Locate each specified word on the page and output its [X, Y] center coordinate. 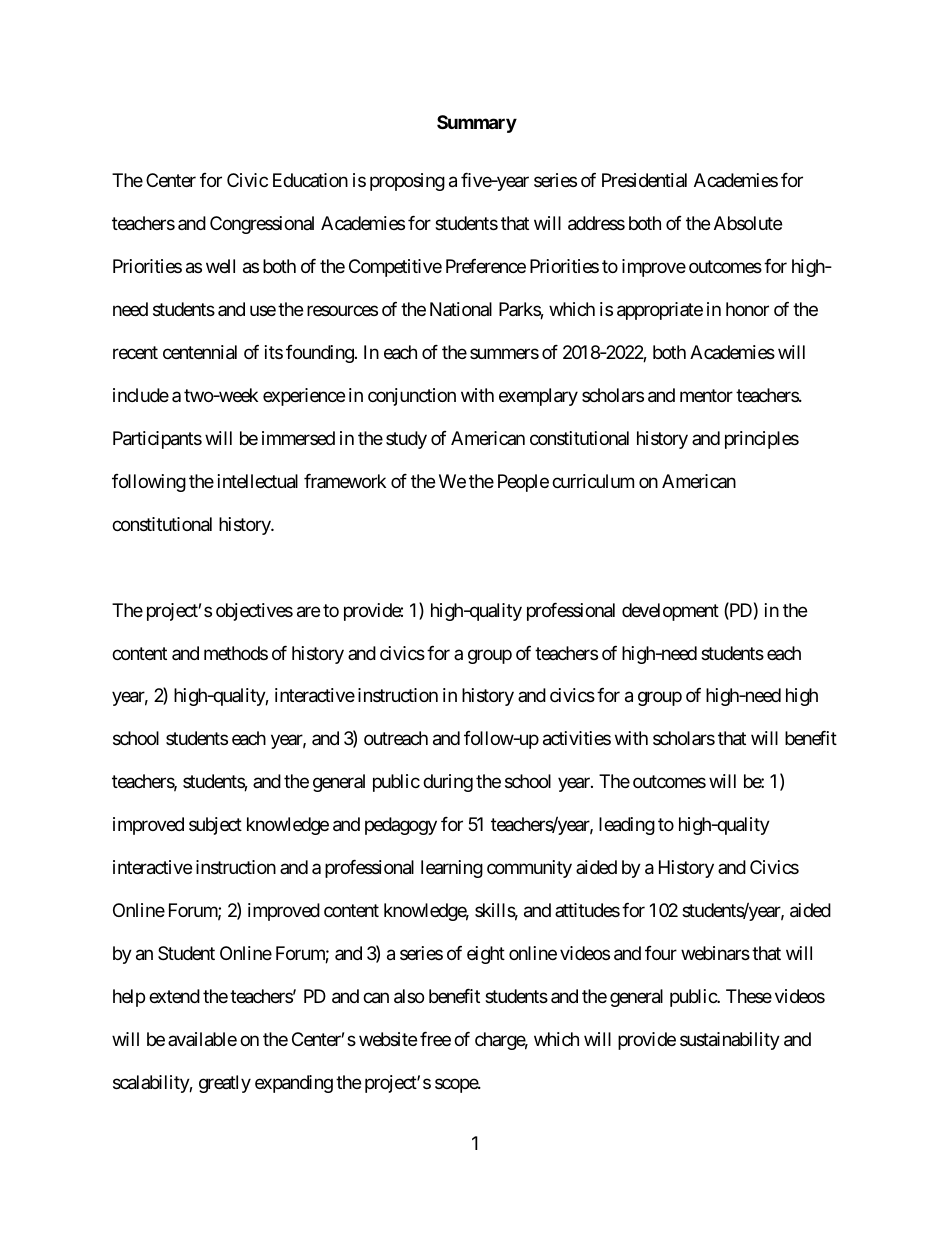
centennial [200, 352]
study [406, 440]
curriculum [593, 481]
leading [627, 826]
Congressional [262, 225]
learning [452, 869]
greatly [225, 1084]
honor [747, 309]
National [461, 309]
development [670, 612]
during [448, 783]
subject [215, 826]
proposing [407, 182]
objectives [254, 612]
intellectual [258, 481]
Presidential [644, 180]
